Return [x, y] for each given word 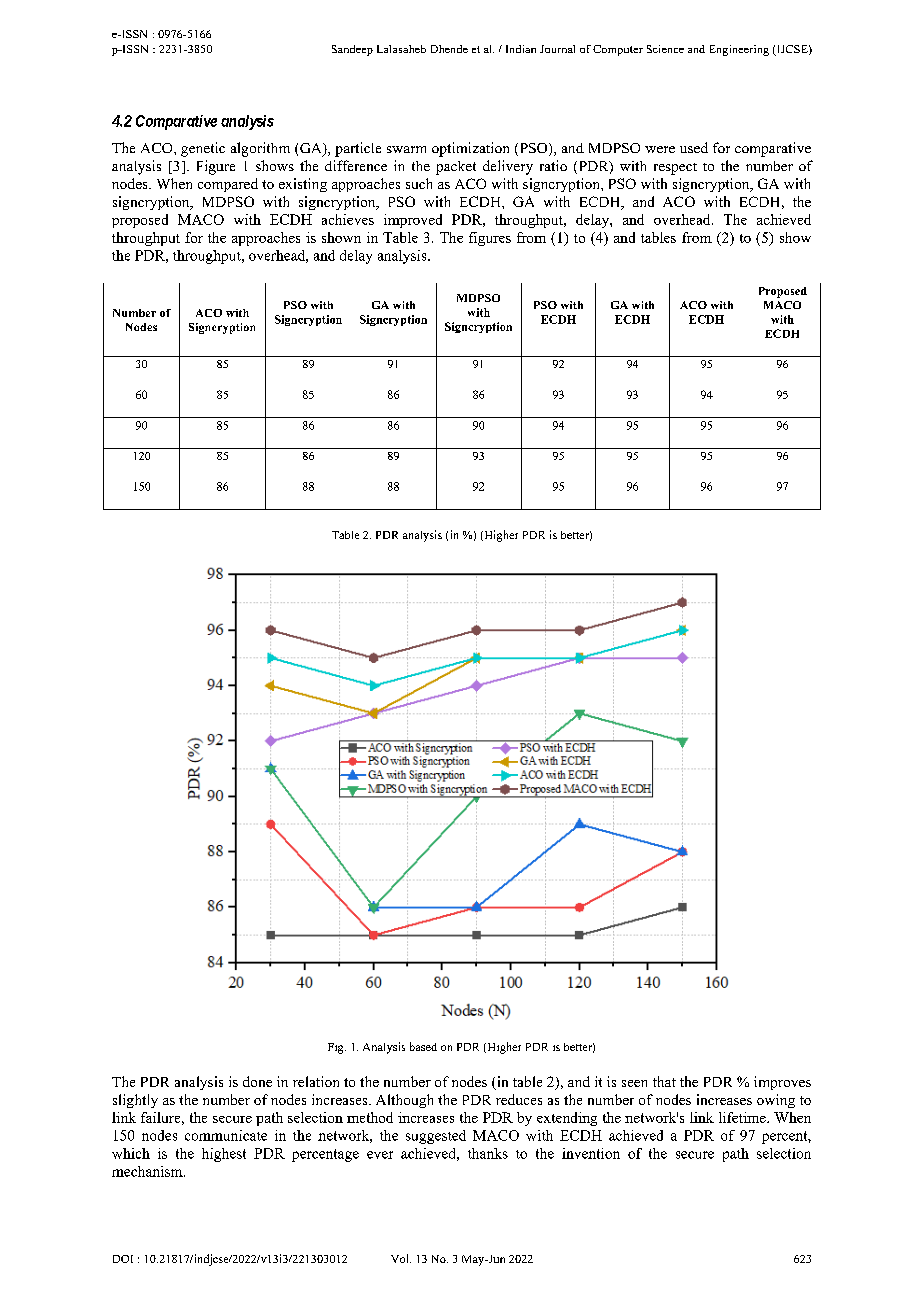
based [423, 1046]
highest [224, 1155]
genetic [203, 149]
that [664, 1081]
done [257, 1081]
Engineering [739, 50]
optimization [470, 149]
